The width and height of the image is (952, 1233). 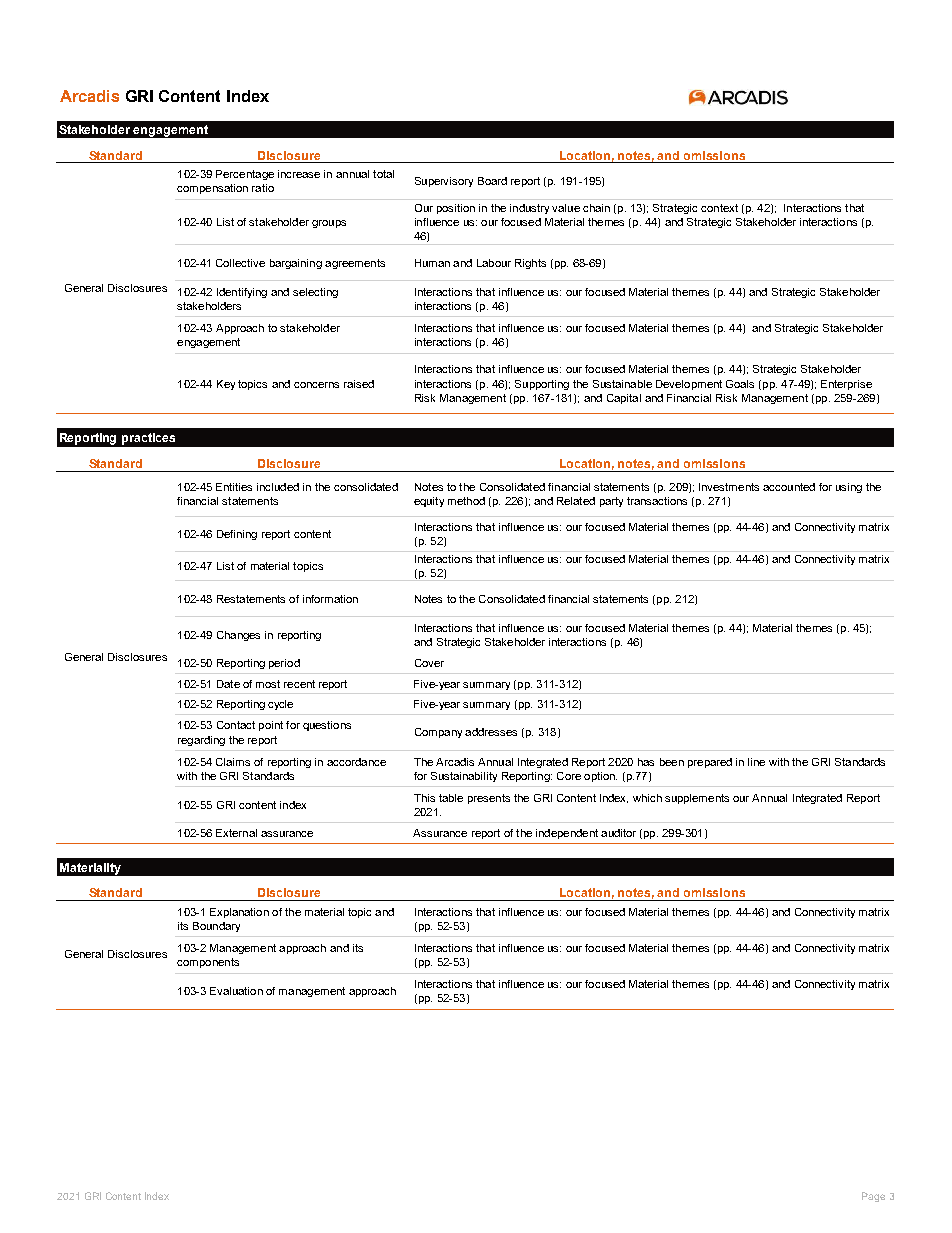 What do you see at coordinates (316, 385) in the image?
I see `concerns` at bounding box center [316, 385].
